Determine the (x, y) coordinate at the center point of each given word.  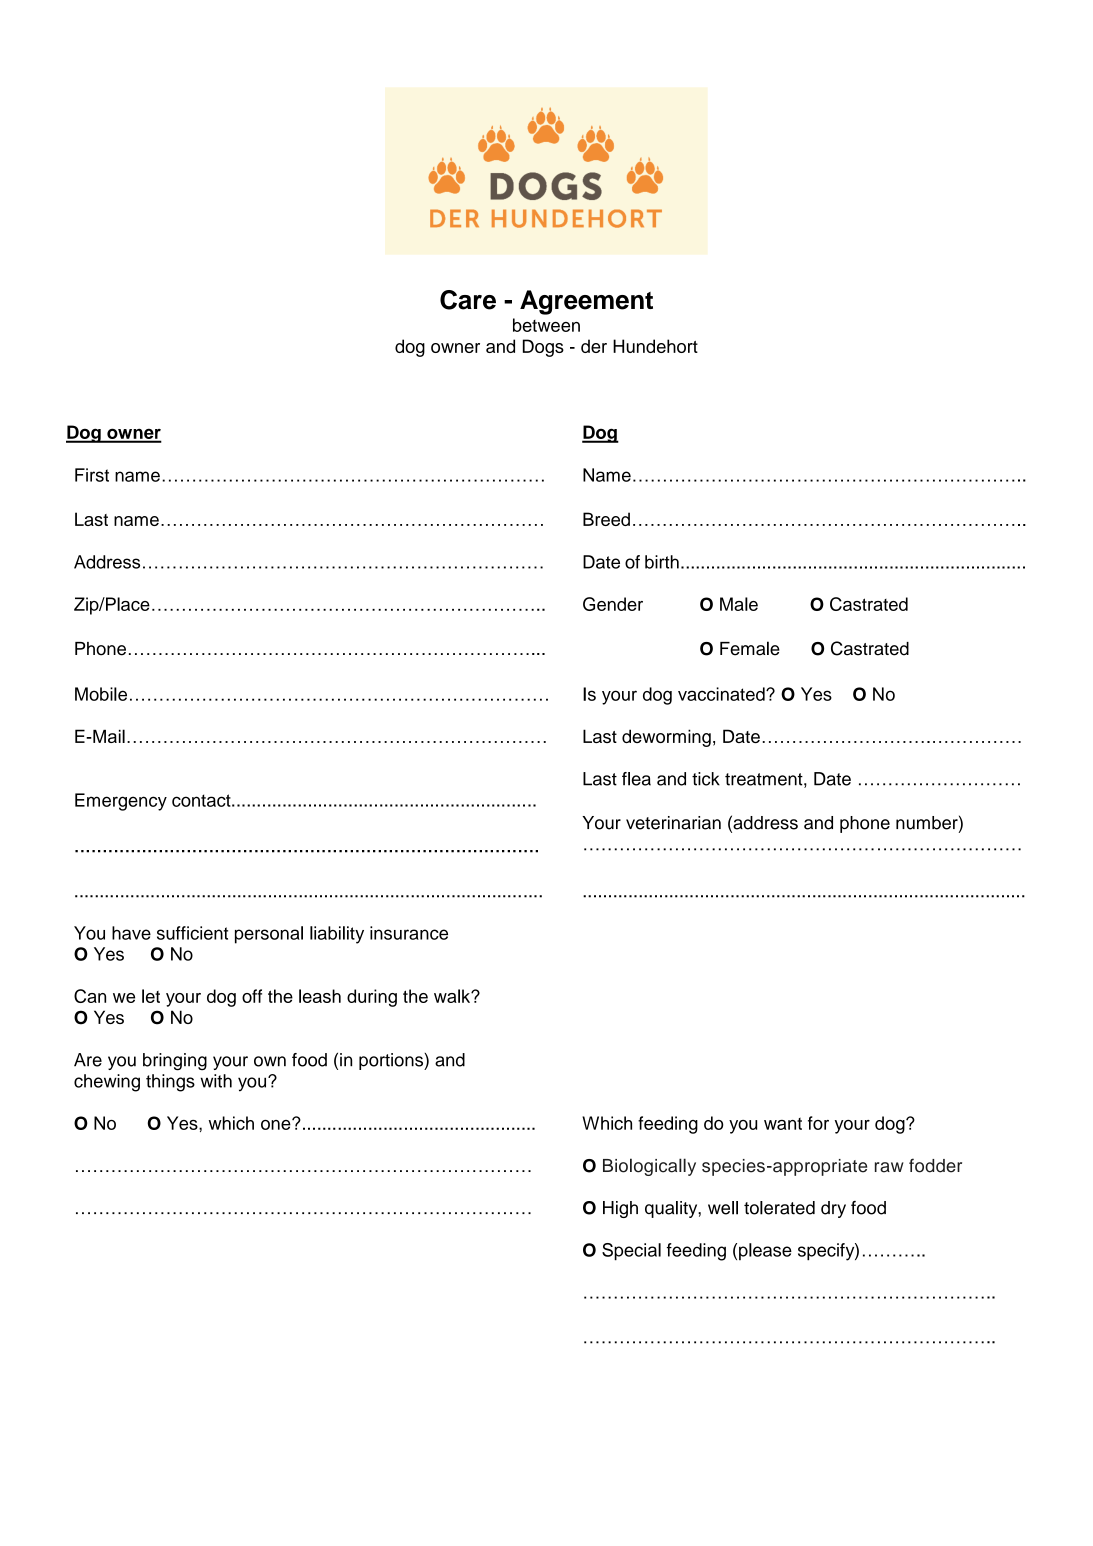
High (620, 1209)
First (92, 475)
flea (636, 779)
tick (706, 779)
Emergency (121, 802)
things (170, 1083)
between (546, 325)
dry (833, 1209)
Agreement (586, 302)
